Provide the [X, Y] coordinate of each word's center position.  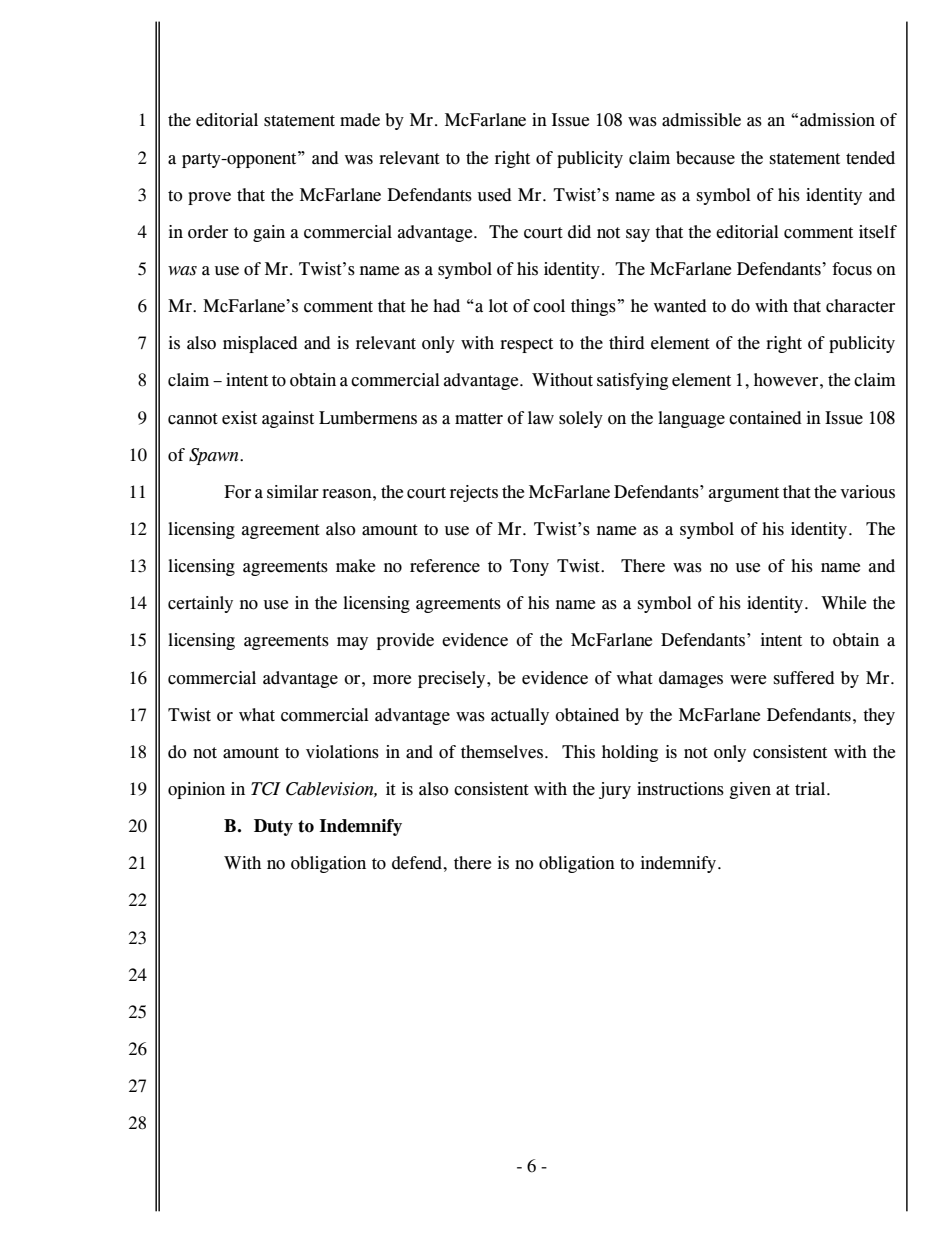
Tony [529, 567]
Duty [273, 827]
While [843, 603]
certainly [200, 604]
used [494, 195]
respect [526, 345]
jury [615, 790]
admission [837, 120]
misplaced [260, 344]
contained [765, 418]
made [360, 120]
